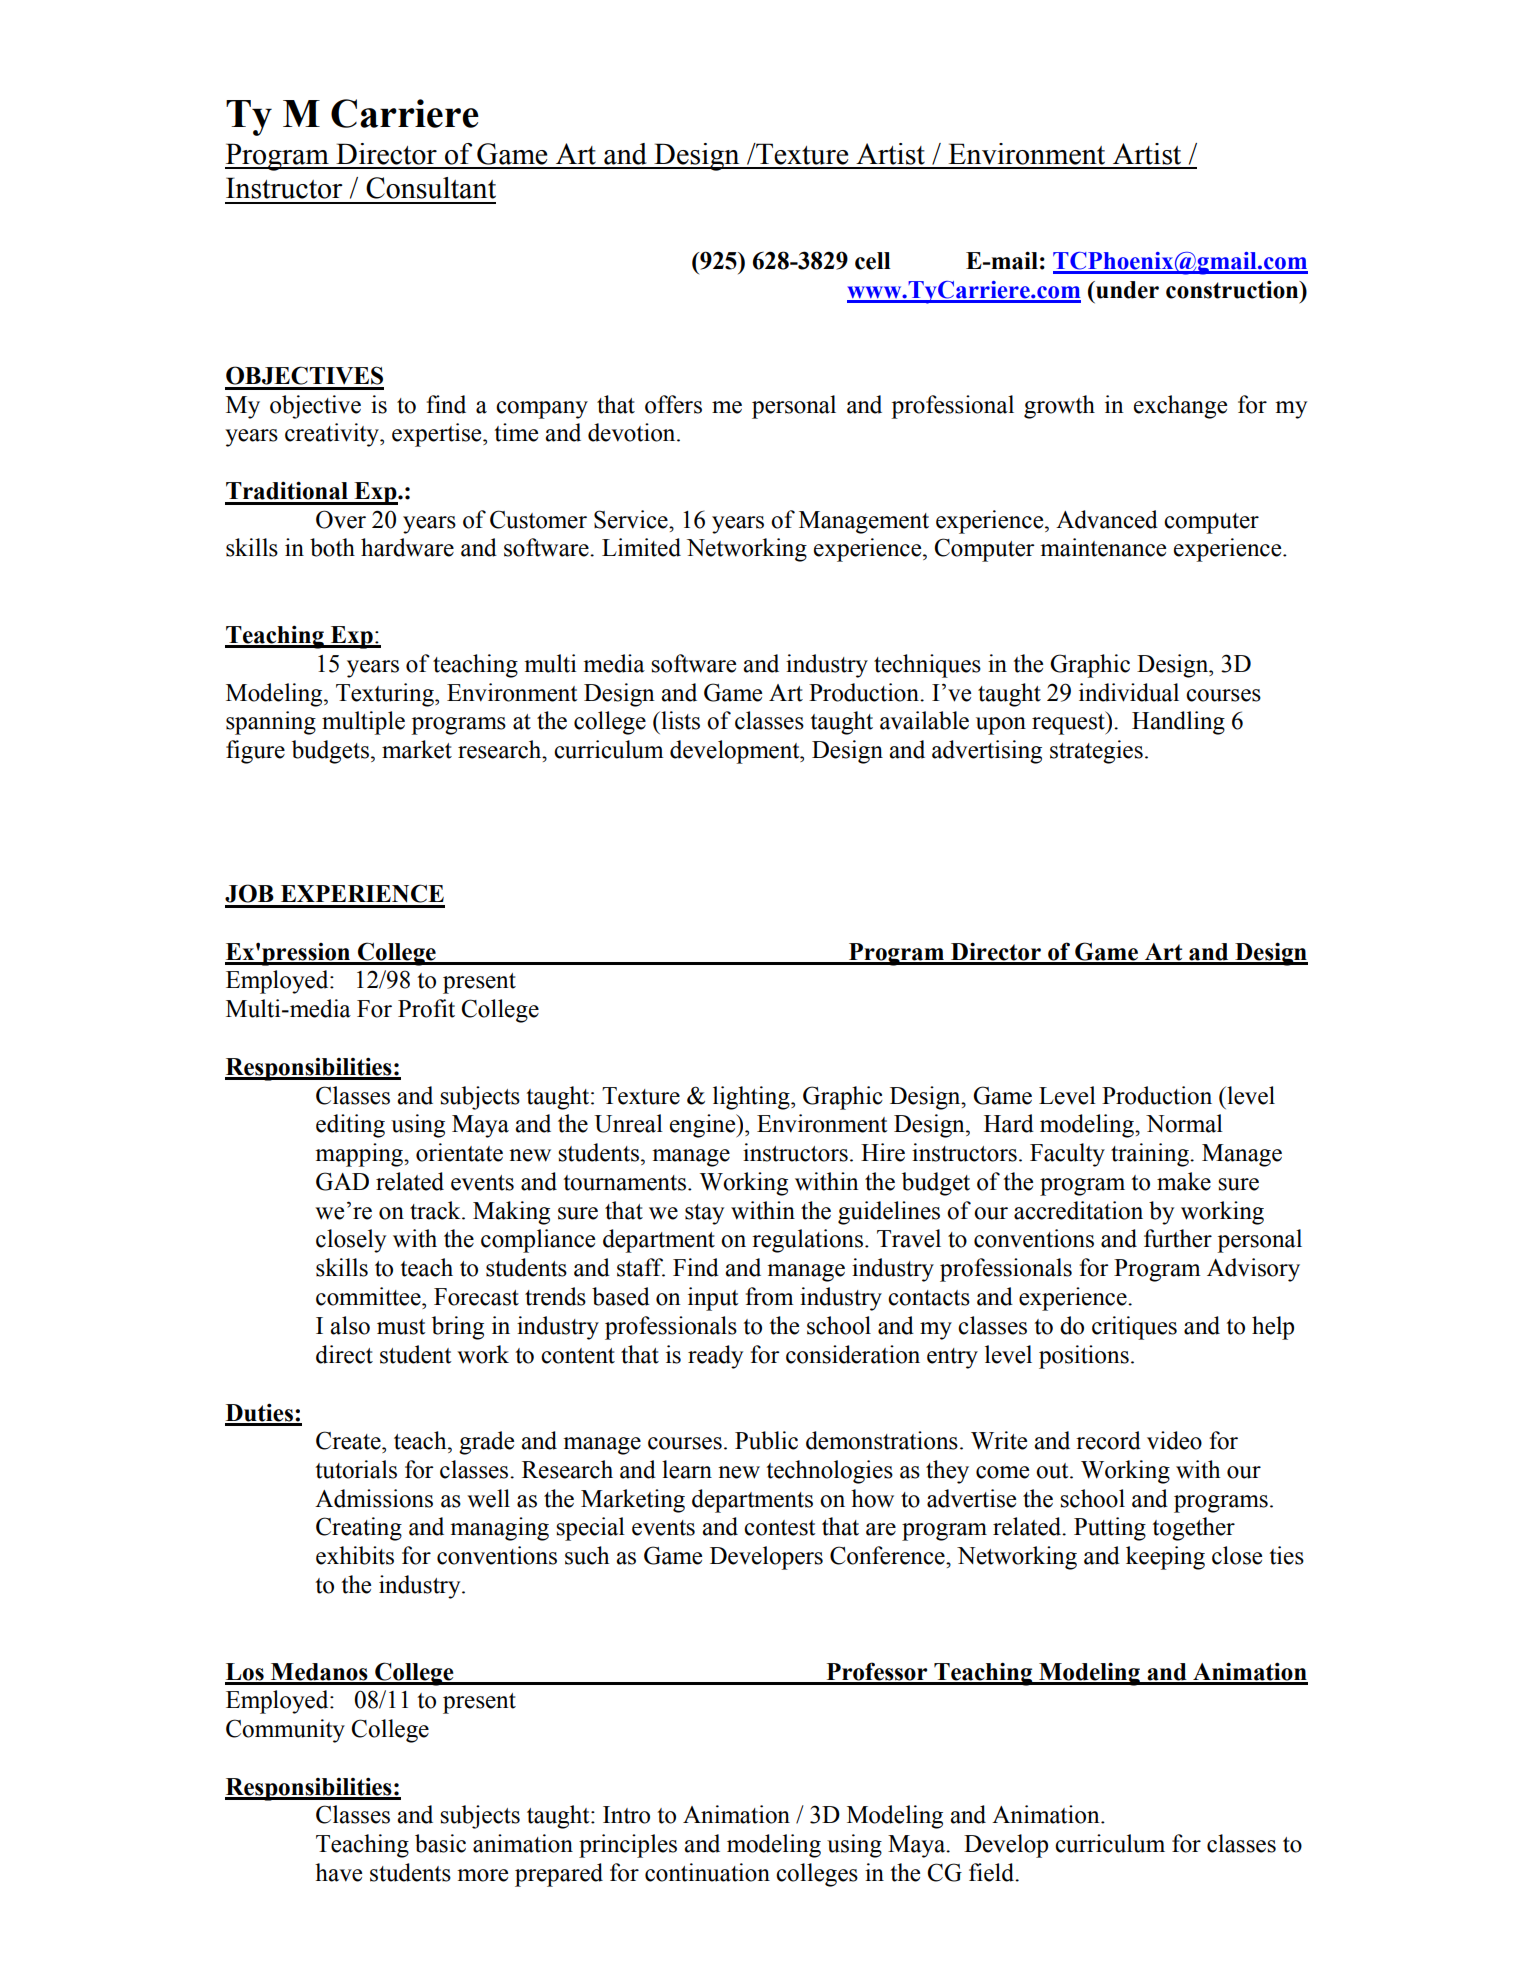 The height and width of the screenshot is (1983, 1533). I want to click on under, so click(1126, 290).
